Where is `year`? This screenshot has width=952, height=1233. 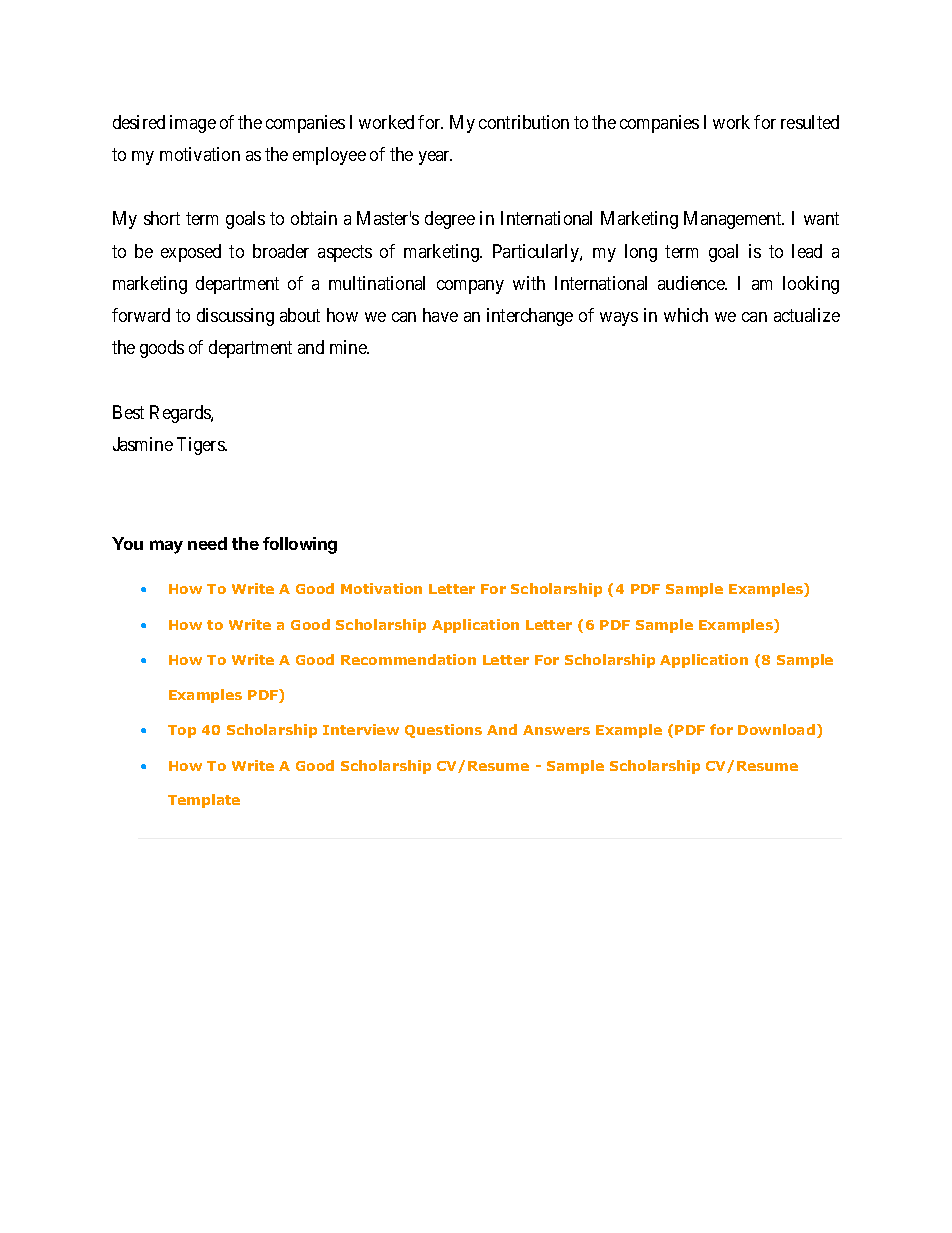 year is located at coordinates (435, 158).
